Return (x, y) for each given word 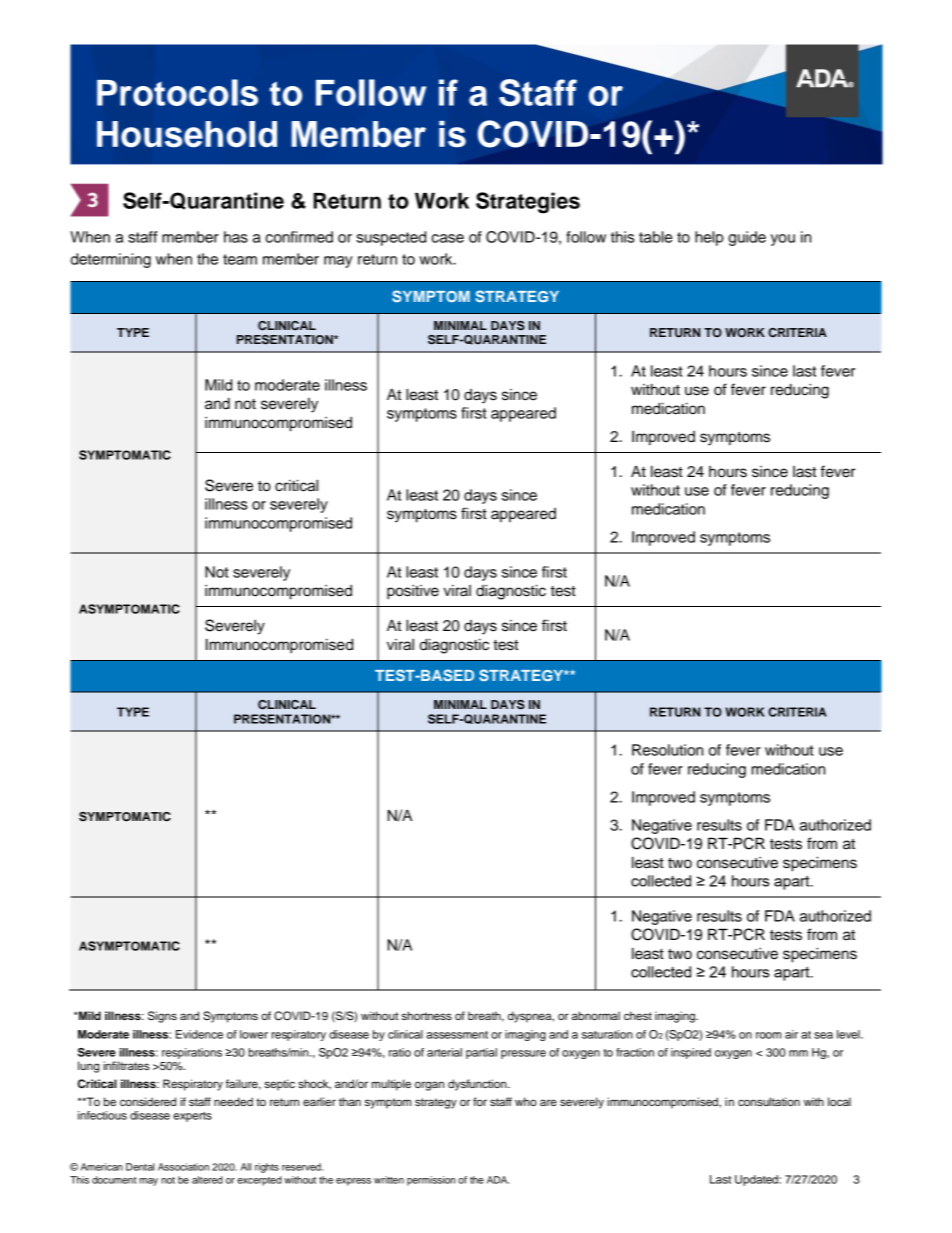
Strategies (528, 203)
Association (183, 1167)
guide (747, 238)
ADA (498, 1180)
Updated (757, 1180)
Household (187, 134)
